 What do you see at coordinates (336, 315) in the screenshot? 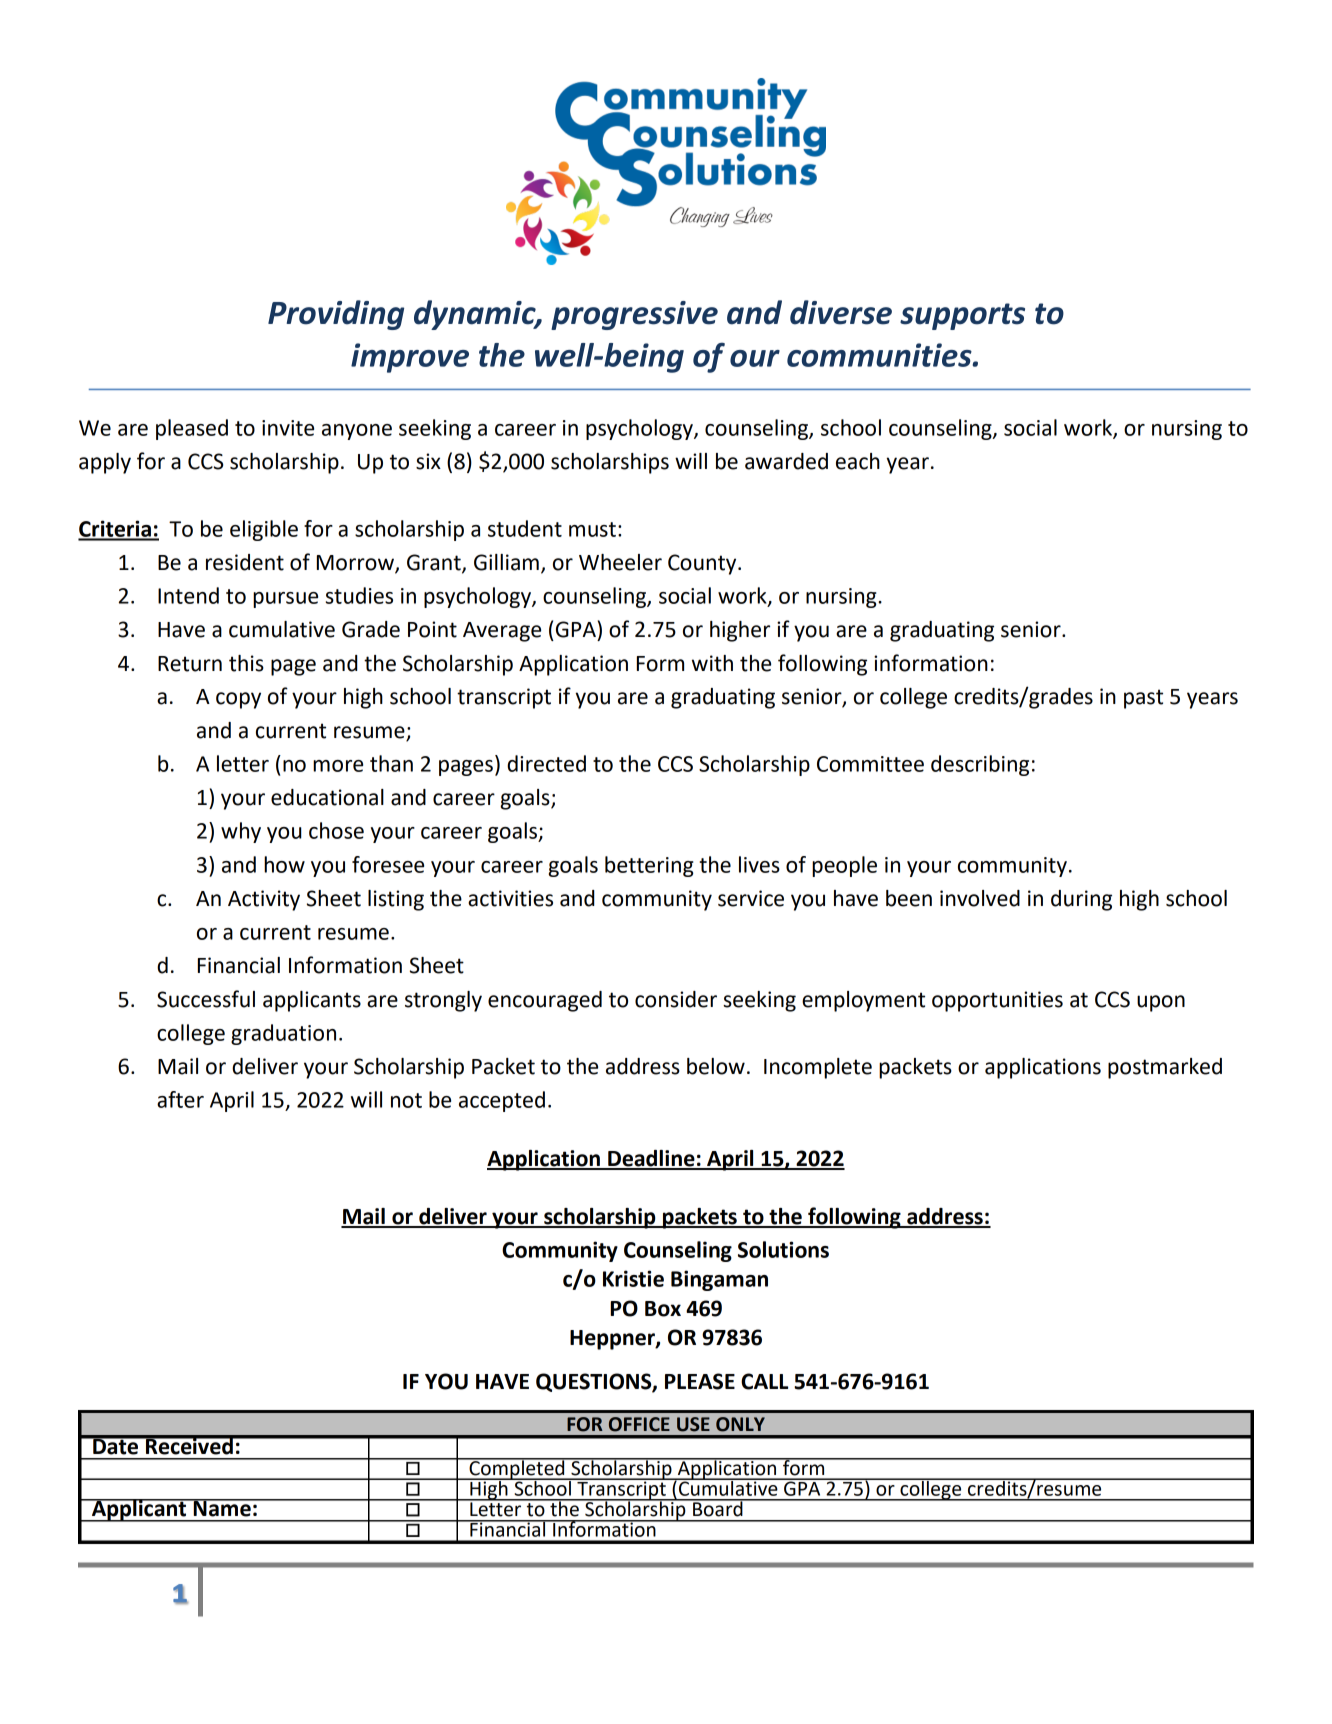
I see `Providing` at bounding box center [336, 315].
